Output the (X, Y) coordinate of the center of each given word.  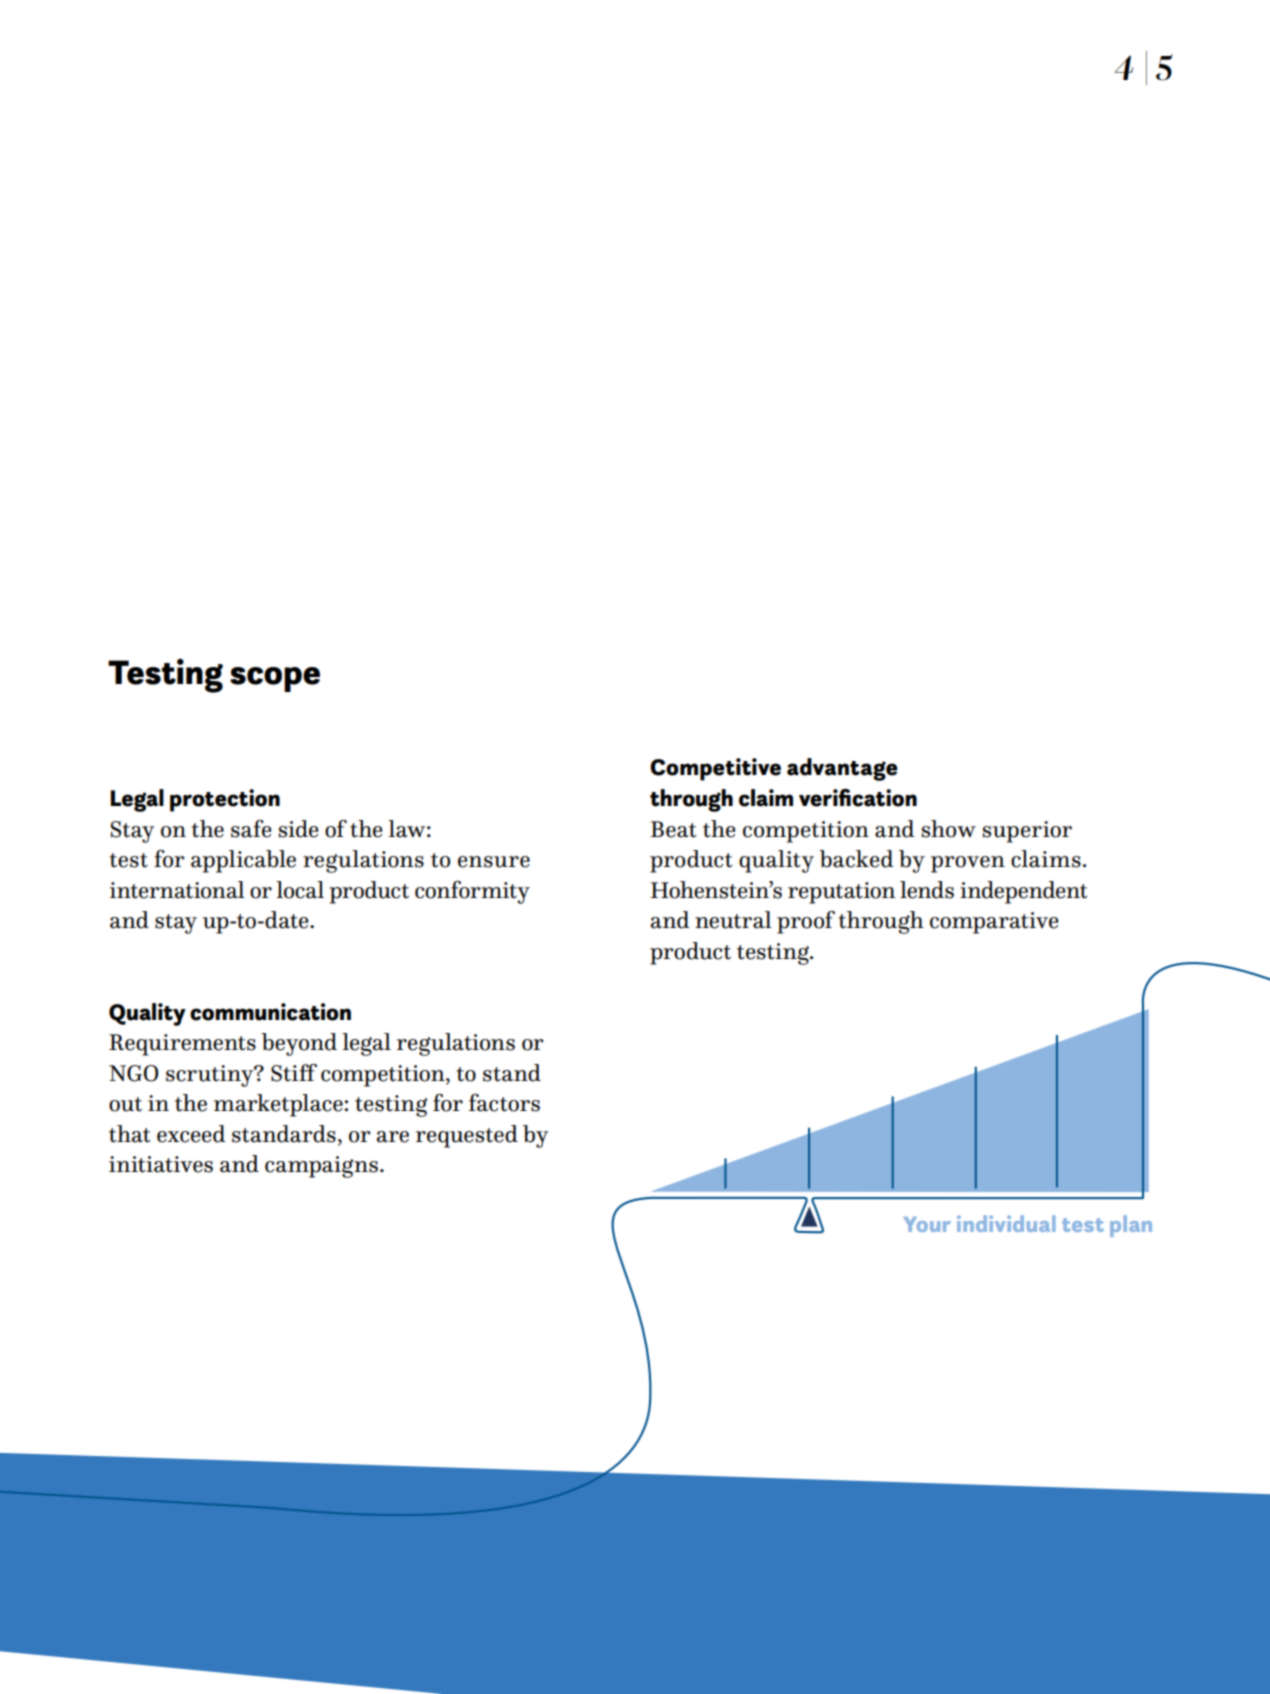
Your (927, 1224)
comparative (994, 923)
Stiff (294, 1073)
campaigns (321, 1167)
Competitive (715, 769)
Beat (674, 829)
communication (270, 1012)
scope (275, 679)
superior (1027, 832)
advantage (842, 769)
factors (504, 1103)
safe (251, 829)
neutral (733, 920)
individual (1006, 1223)
